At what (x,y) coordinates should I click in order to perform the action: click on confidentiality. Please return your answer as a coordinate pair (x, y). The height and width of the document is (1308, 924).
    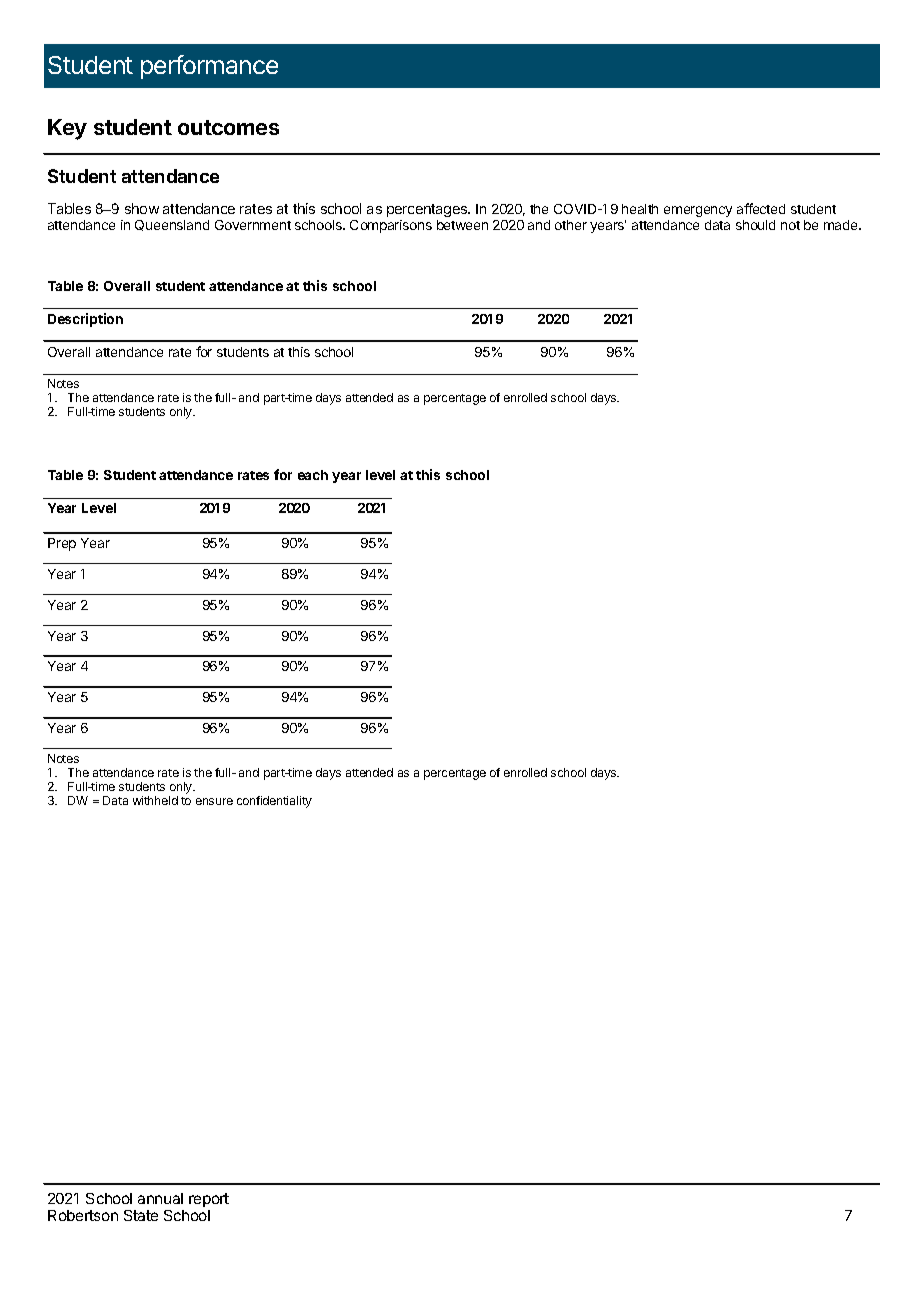
    Looking at the image, I should click on (274, 802).
